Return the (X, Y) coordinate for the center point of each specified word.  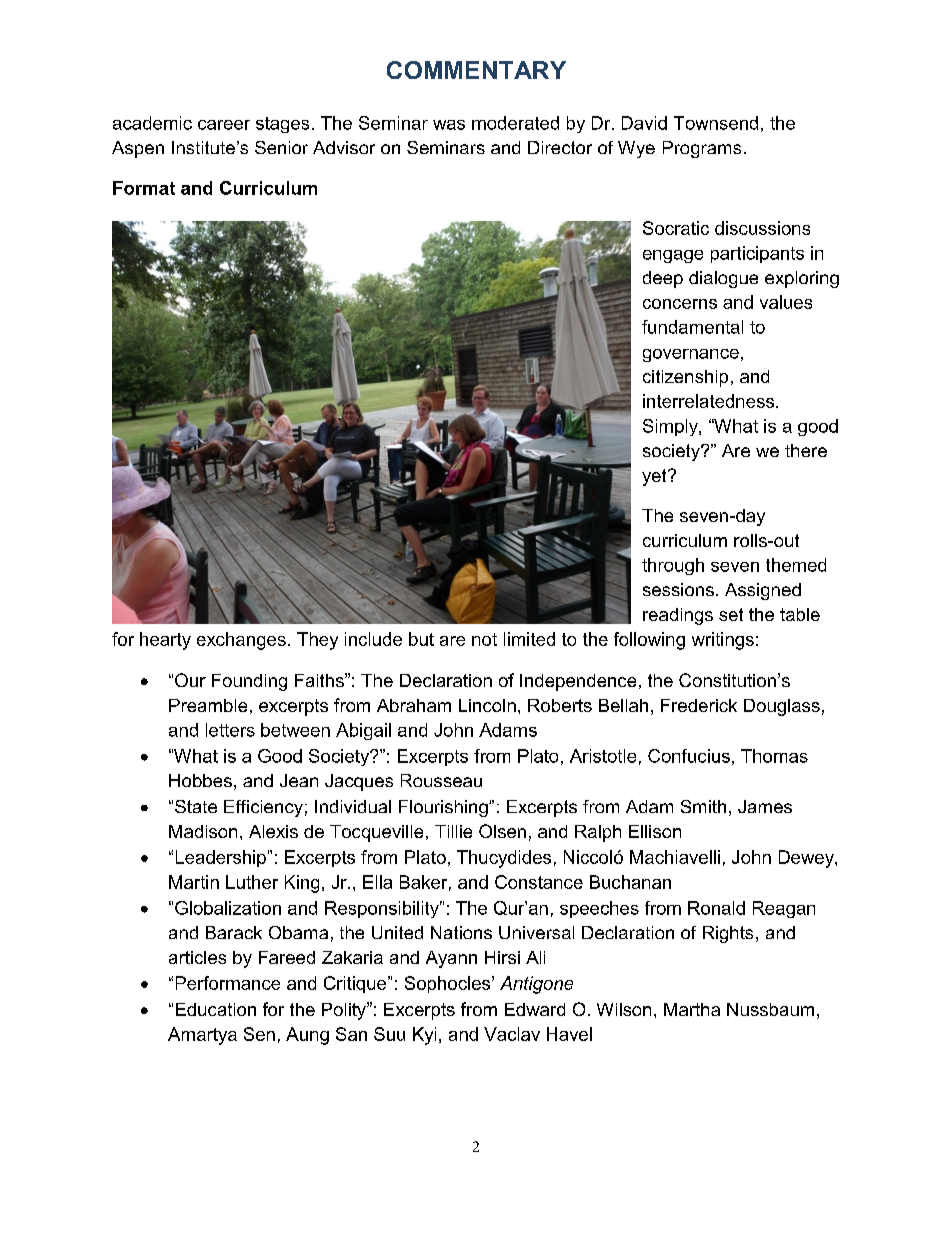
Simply (671, 427)
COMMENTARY (476, 70)
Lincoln (487, 705)
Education (216, 1009)
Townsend (716, 123)
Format (144, 188)
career (224, 125)
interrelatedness (710, 401)
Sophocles (449, 984)
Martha (692, 1009)
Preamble (208, 705)
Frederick (699, 705)
